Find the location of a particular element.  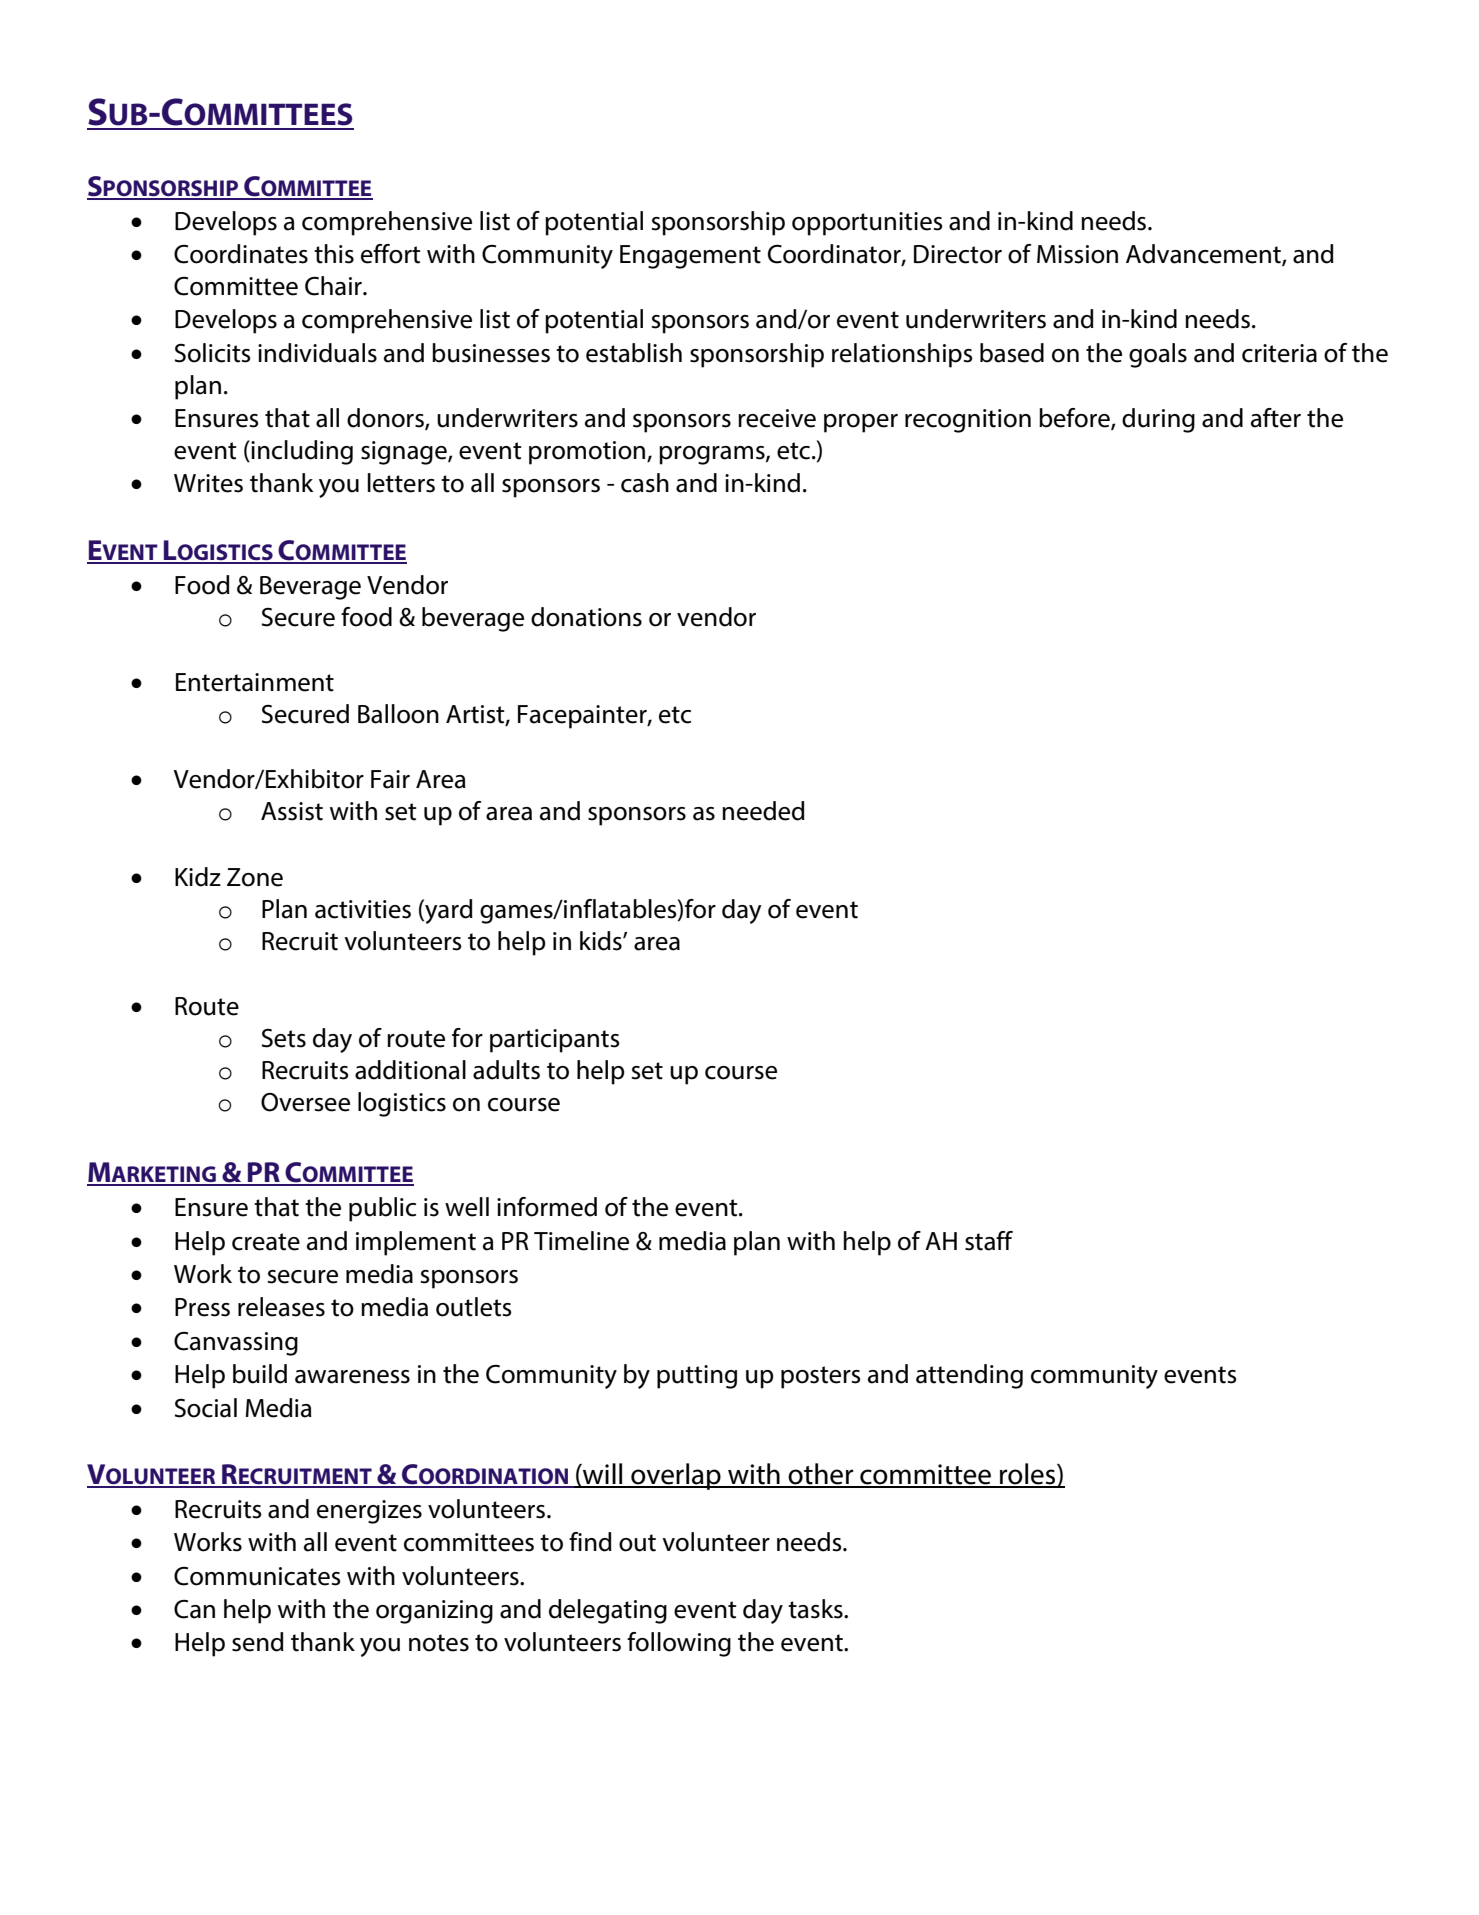

Timeline is located at coordinates (581, 1241).
